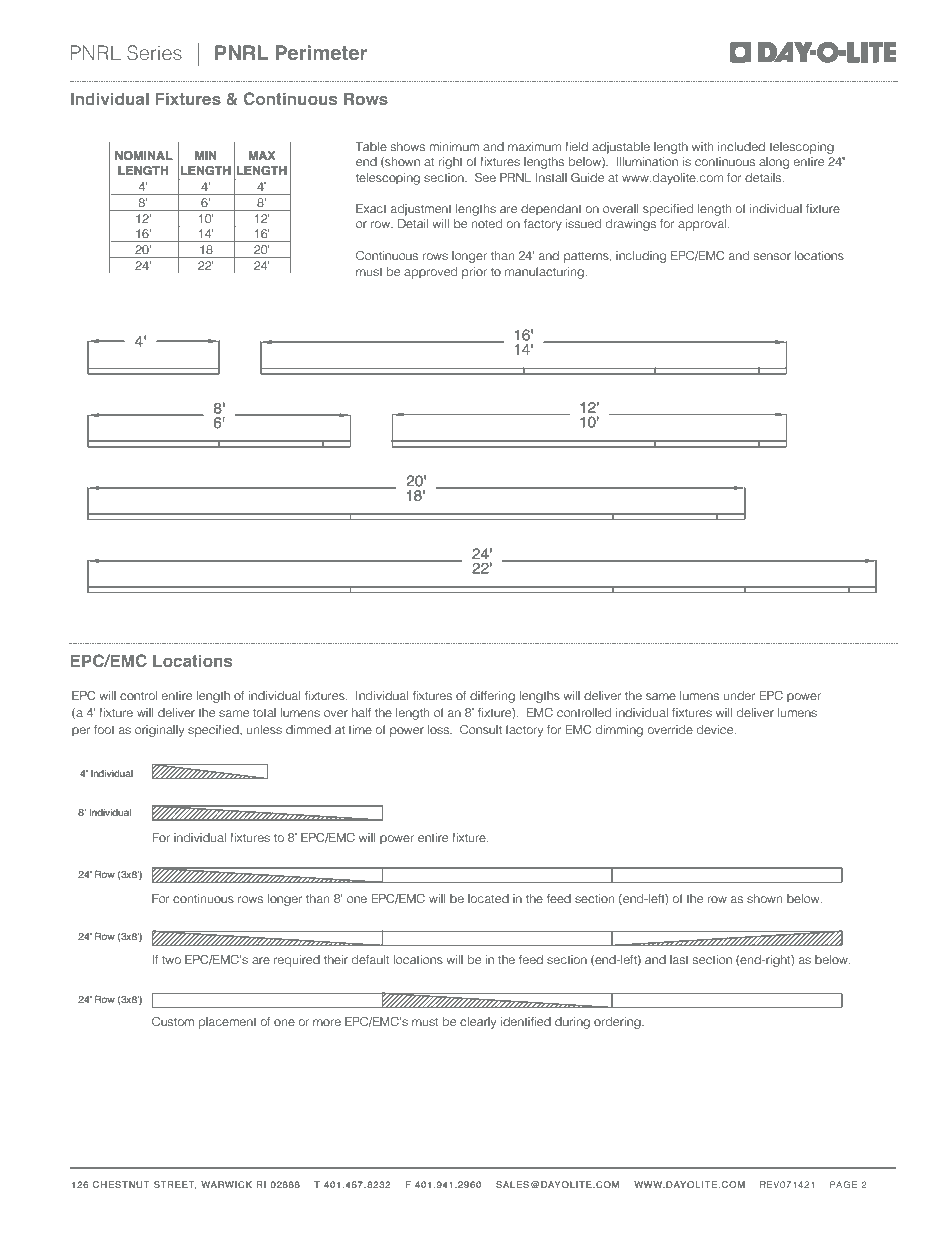 Image resolution: width=952 pixels, height=1233 pixels. What do you see at coordinates (154, 52) in the image?
I see `Series` at bounding box center [154, 52].
